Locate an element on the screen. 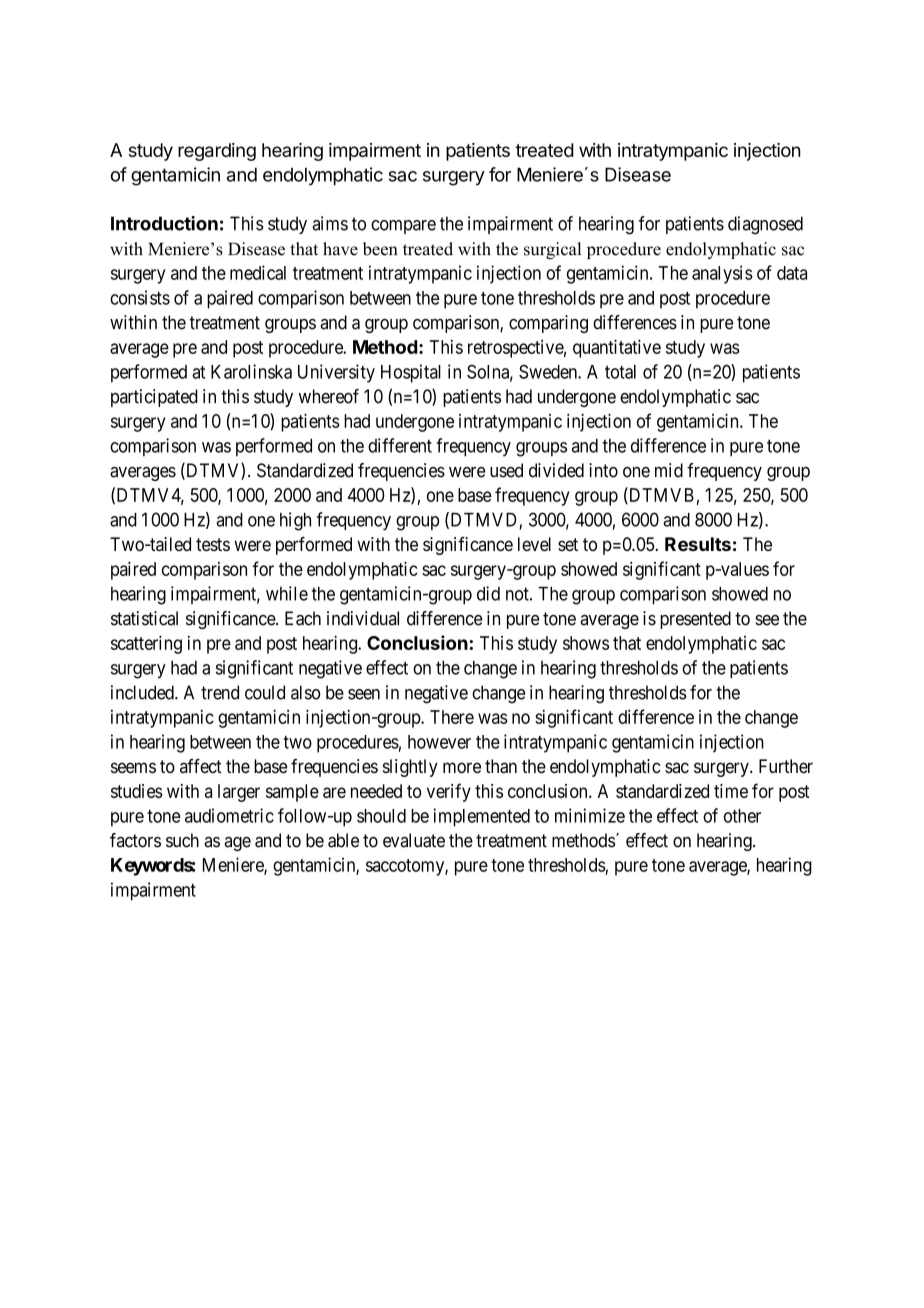  comparing is located at coordinates (548, 324).
